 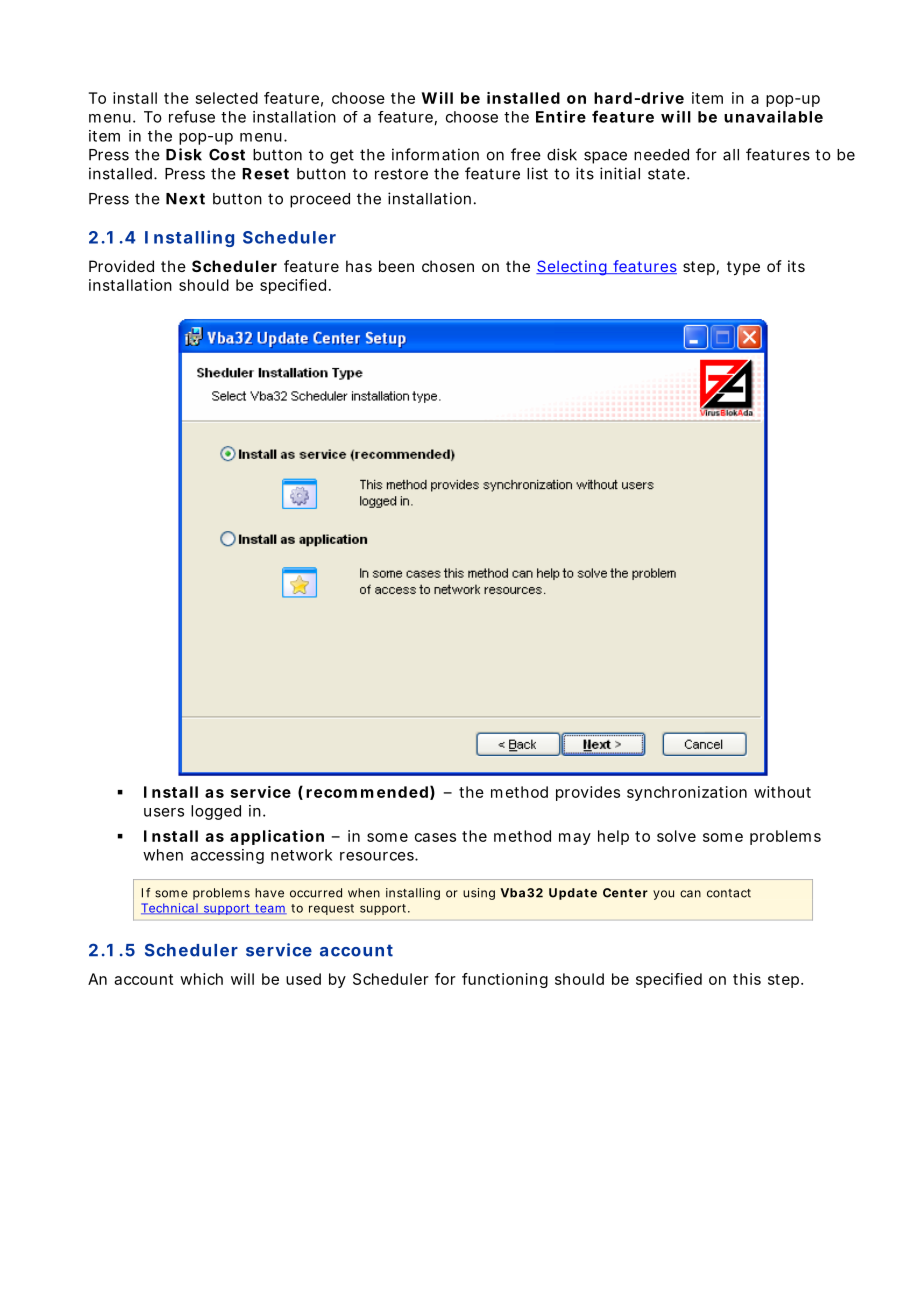 What do you see at coordinates (368, 793) in the screenshot?
I see `recommended` at bounding box center [368, 793].
